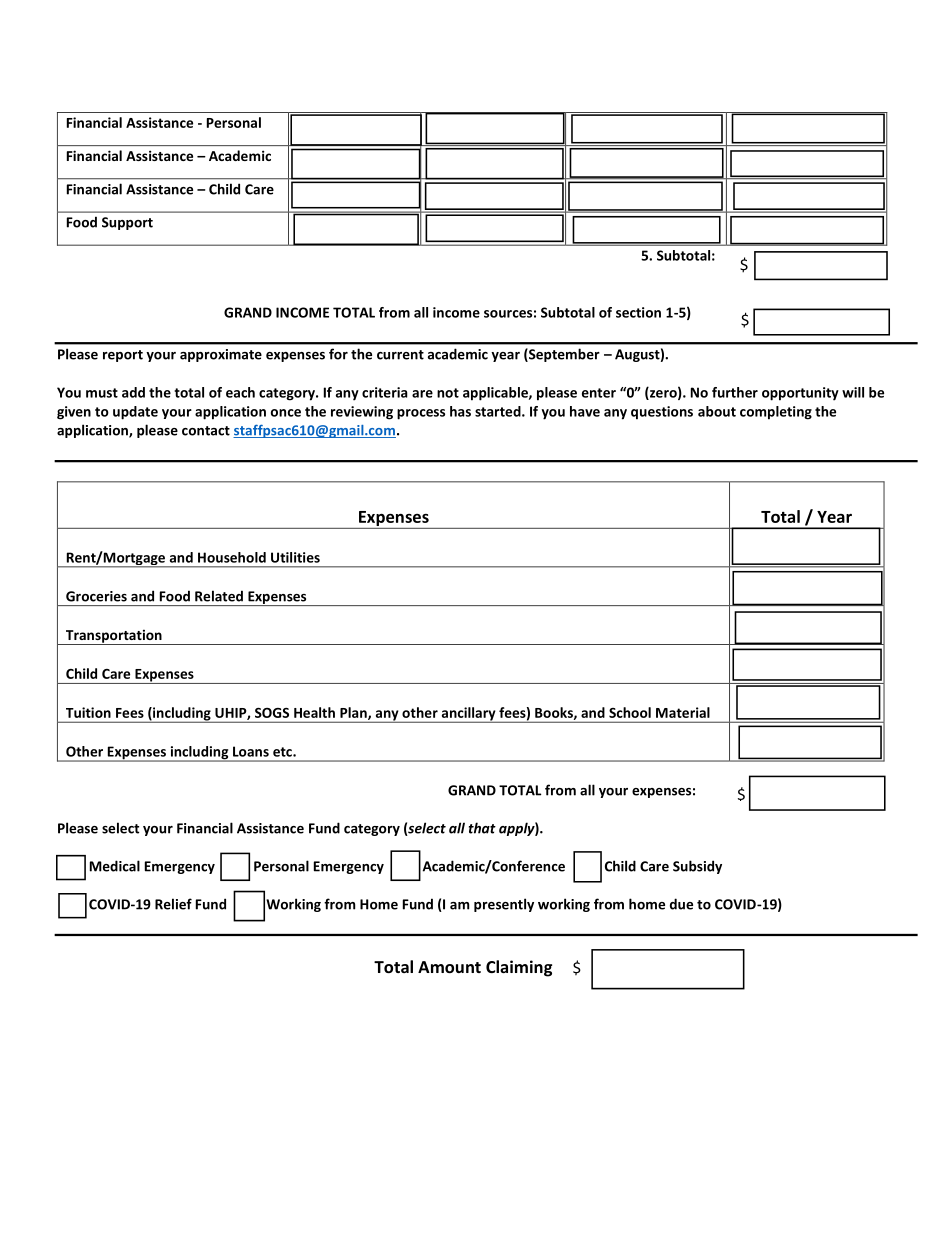 The height and width of the screenshot is (1233, 952). Describe the element at coordinates (638, 312) in the screenshot. I see `section` at that location.
